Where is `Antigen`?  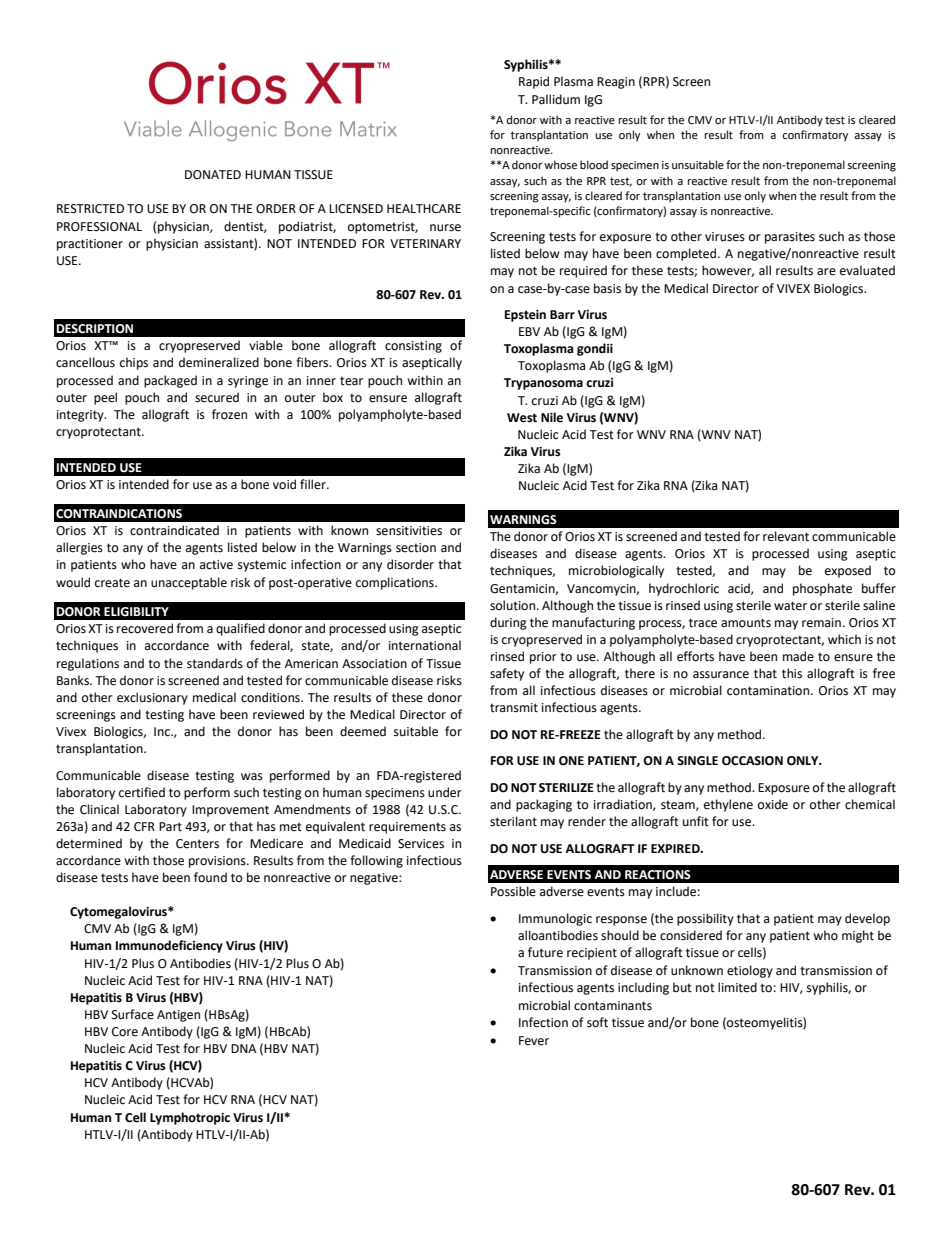 Antigen is located at coordinates (178, 1016).
